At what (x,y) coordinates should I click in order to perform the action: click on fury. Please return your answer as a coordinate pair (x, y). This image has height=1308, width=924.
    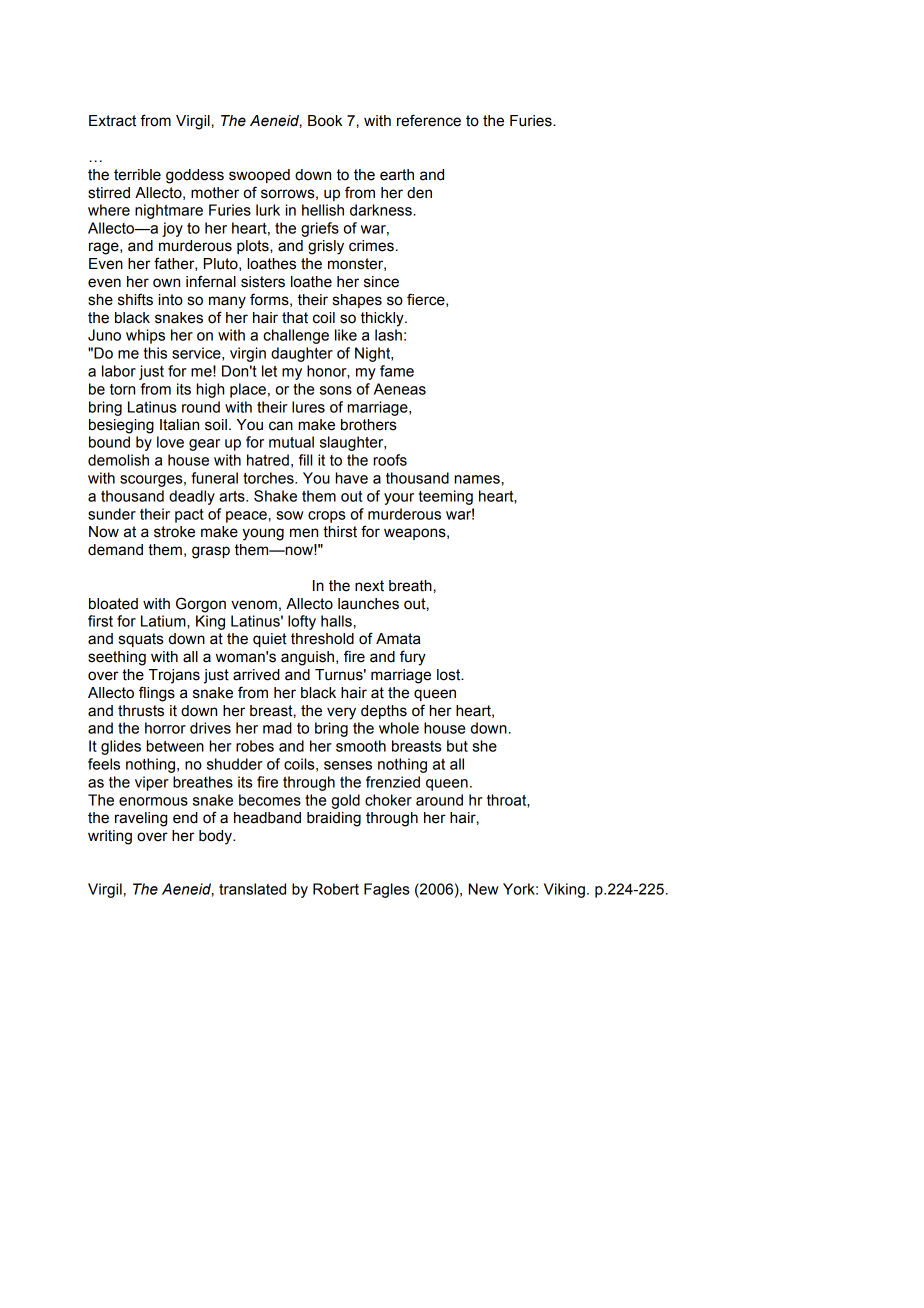
    Looking at the image, I should click on (413, 658).
